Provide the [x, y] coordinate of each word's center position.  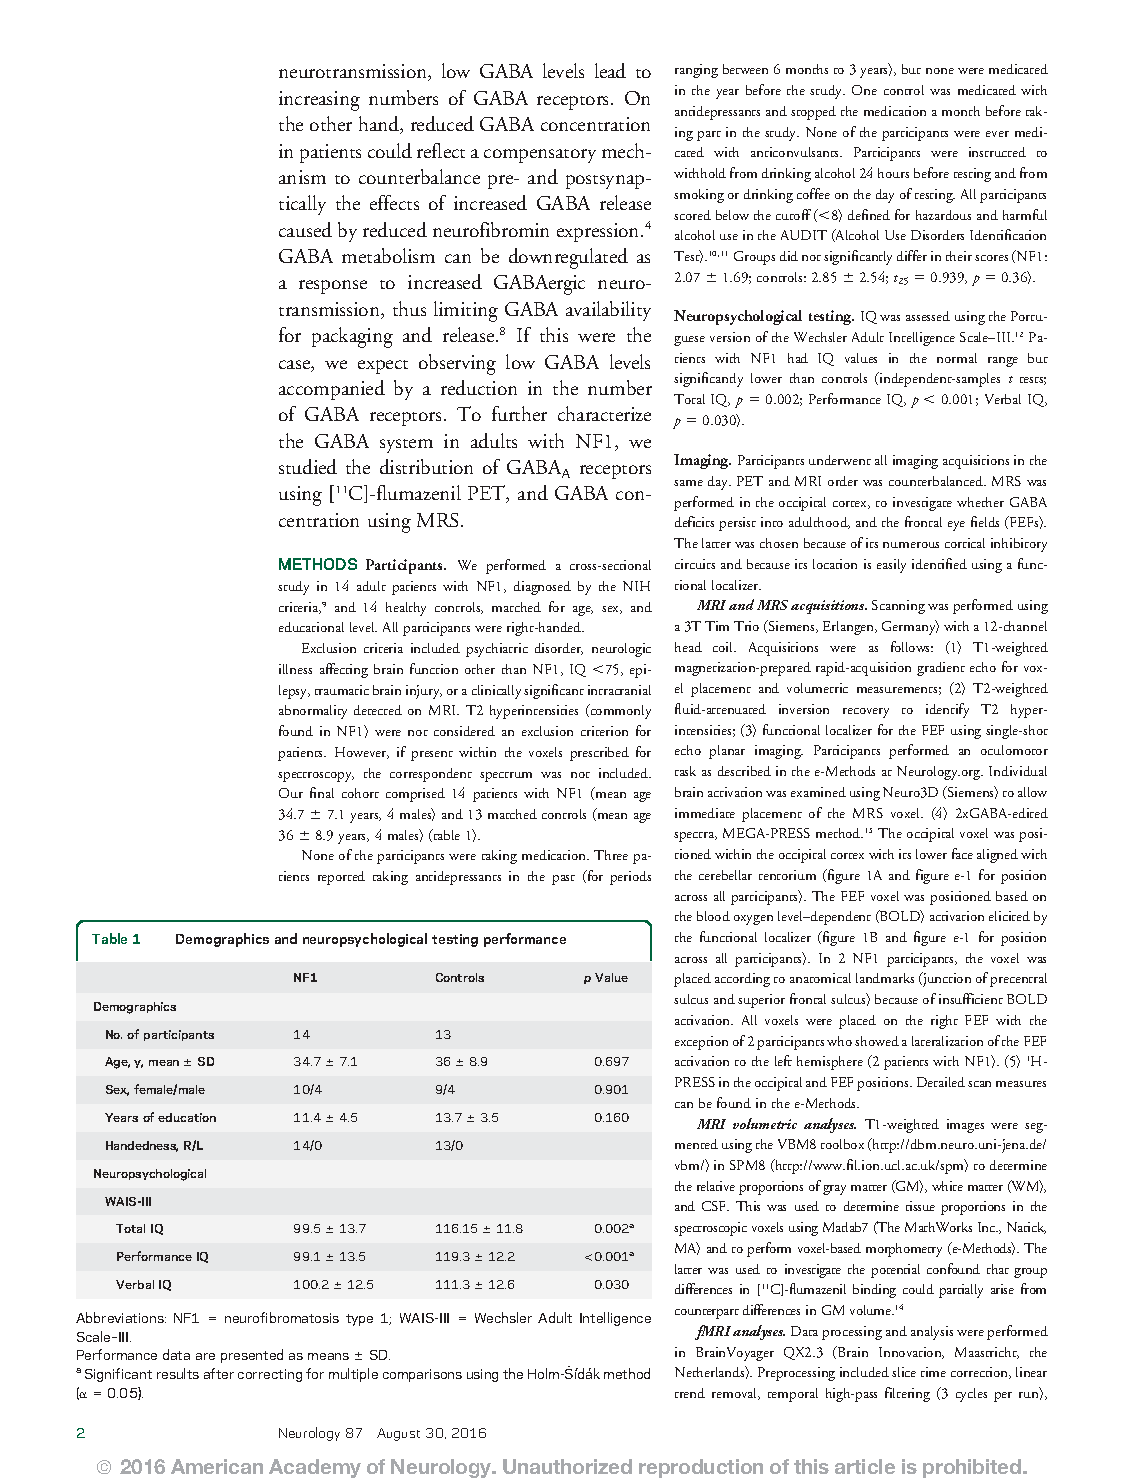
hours [893, 173]
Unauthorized [567, 1466]
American [217, 1466]
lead [610, 70]
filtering [907, 1394]
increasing [319, 101]
